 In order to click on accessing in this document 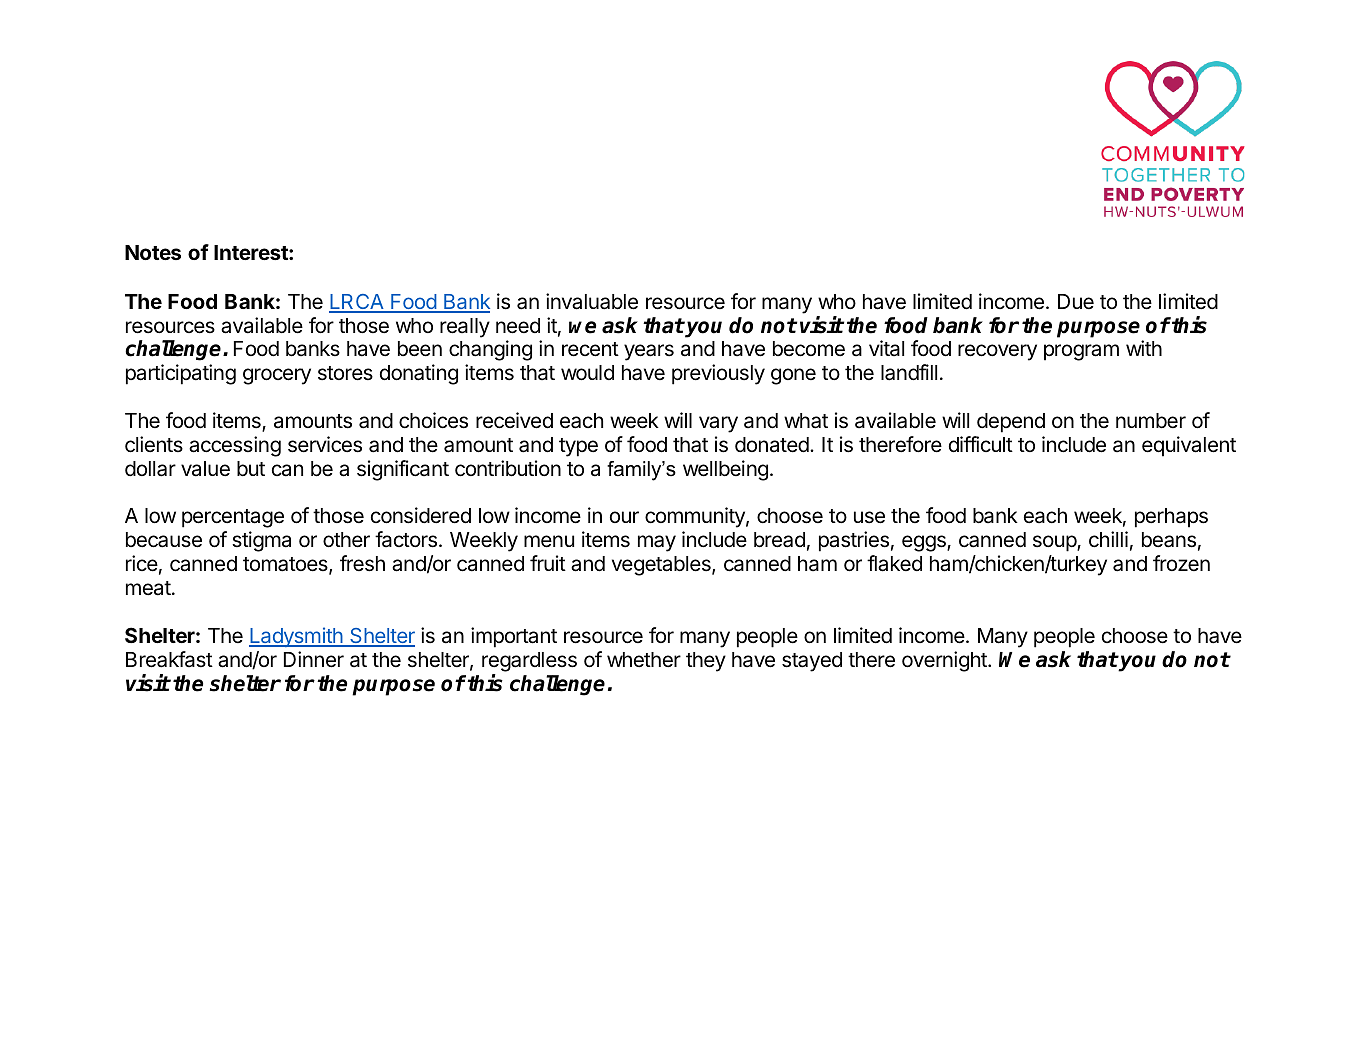, I will do `click(235, 446)`.
